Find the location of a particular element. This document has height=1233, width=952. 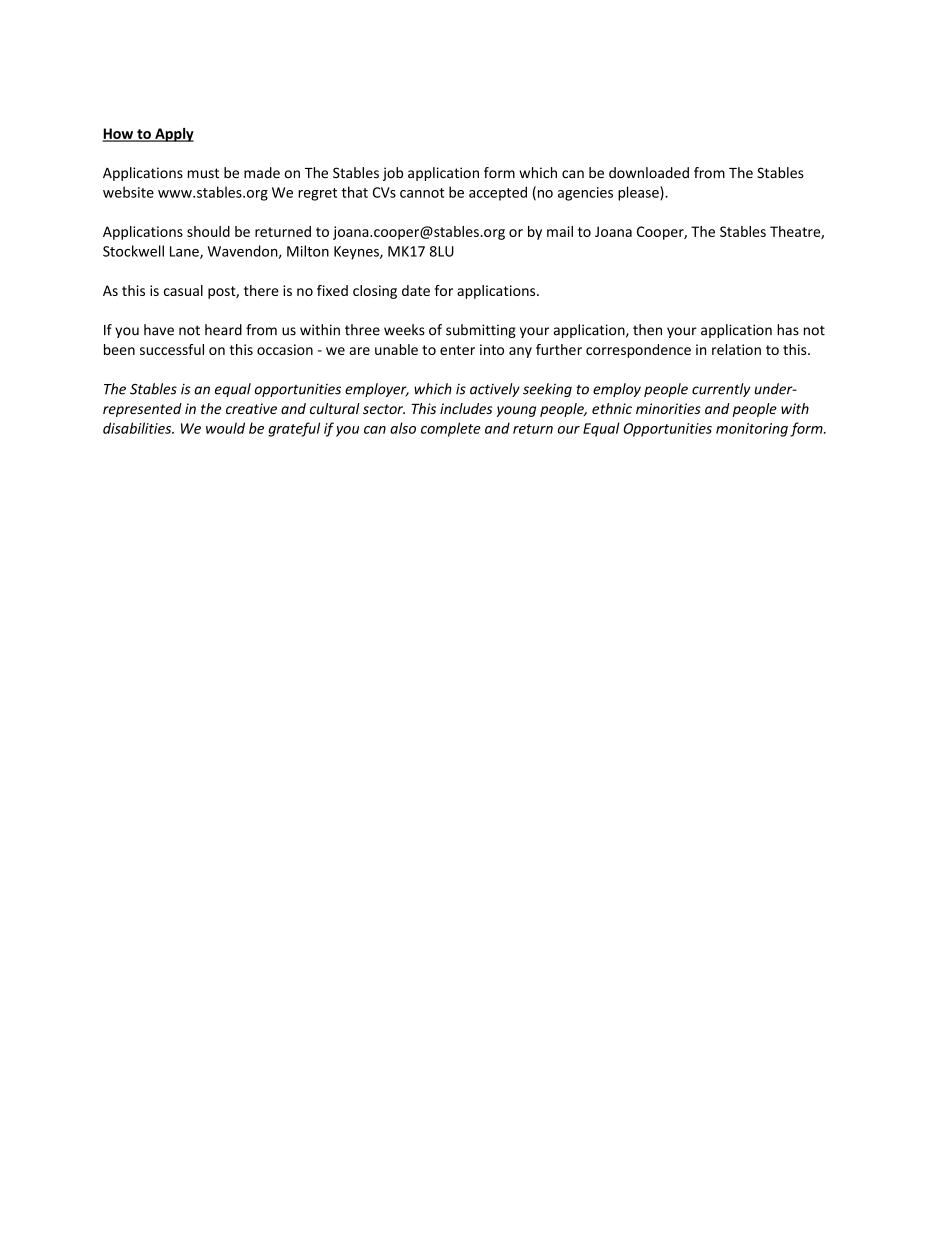

complete is located at coordinates (451, 429).
